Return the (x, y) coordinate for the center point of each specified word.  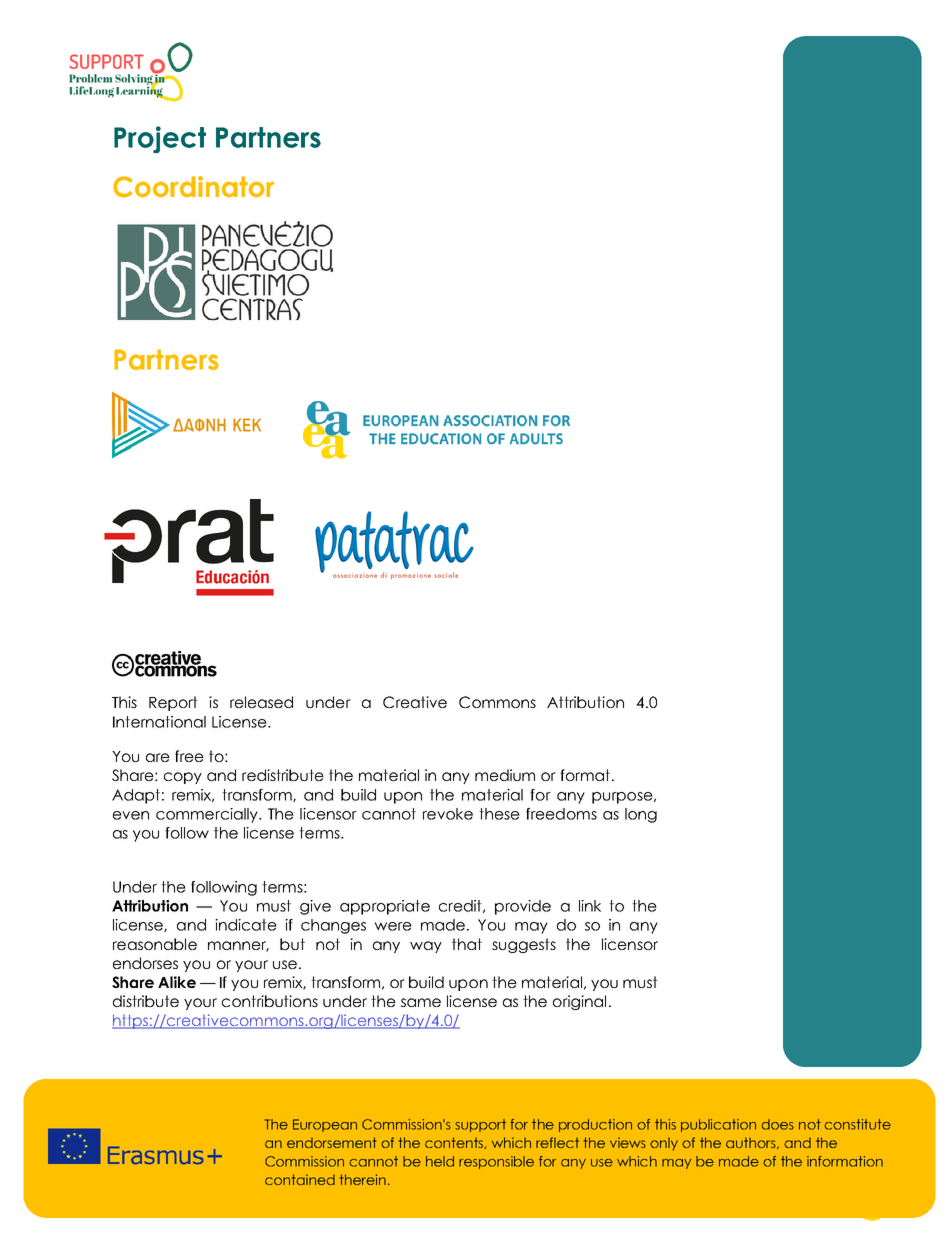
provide (523, 907)
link (590, 906)
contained (300, 1179)
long (641, 815)
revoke (448, 814)
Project (160, 139)
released (261, 702)
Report (173, 703)
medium (505, 775)
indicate (246, 925)
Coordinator (193, 187)
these (499, 814)
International (159, 722)
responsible (496, 1162)
